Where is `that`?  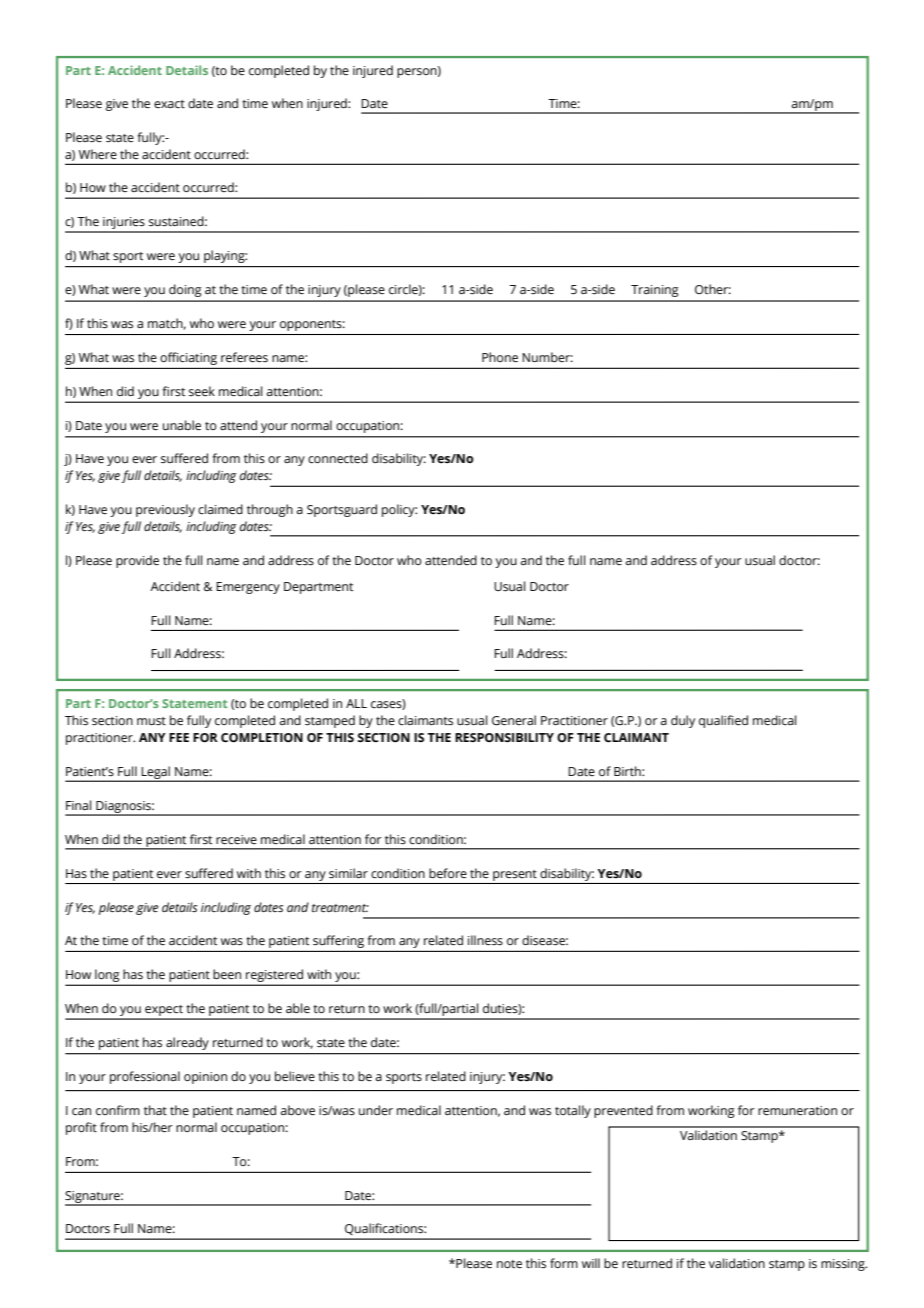
that is located at coordinates (155, 1110).
